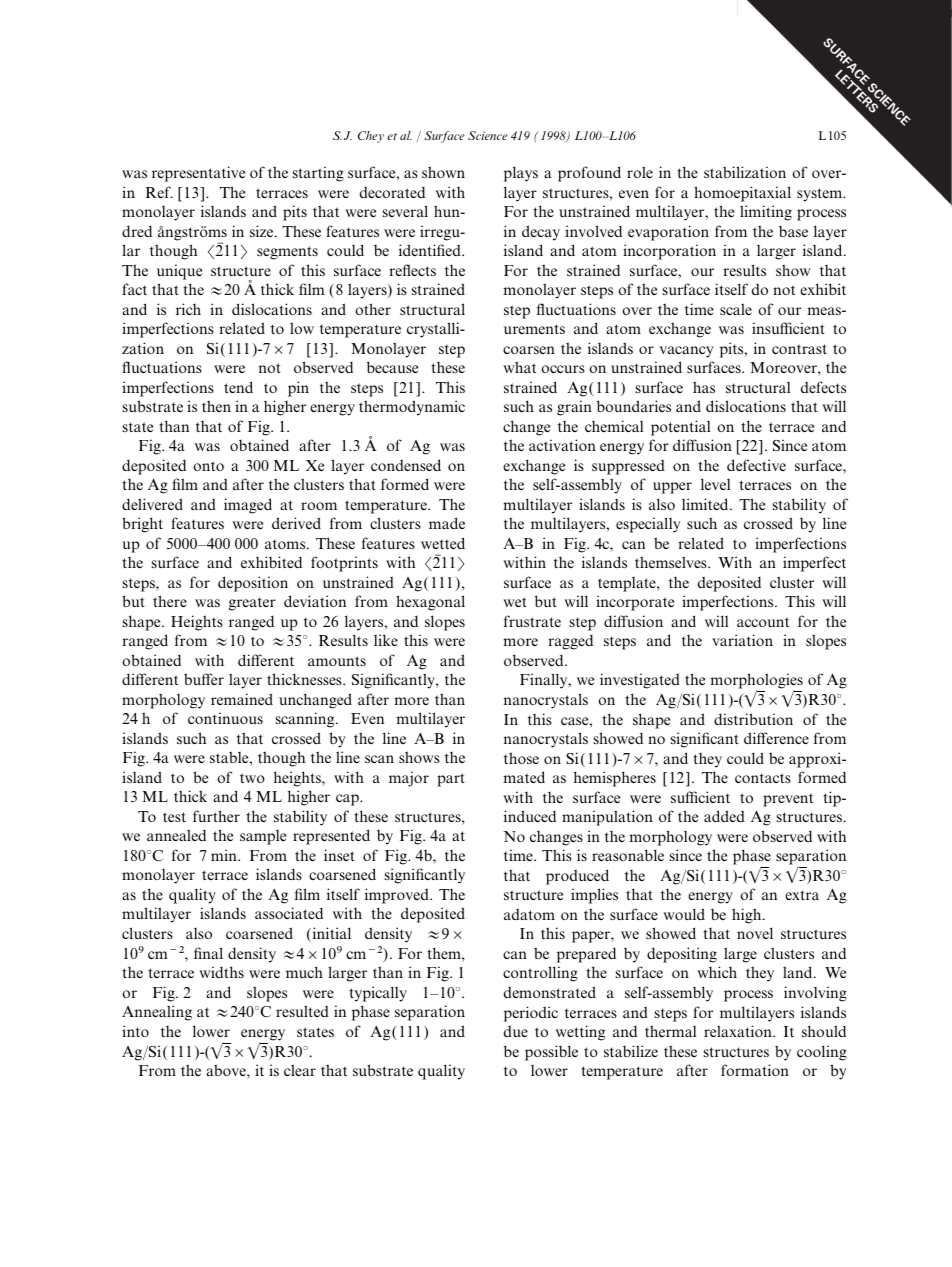  Describe the element at coordinates (753, 719) in the image. I see `distribution` at that location.
